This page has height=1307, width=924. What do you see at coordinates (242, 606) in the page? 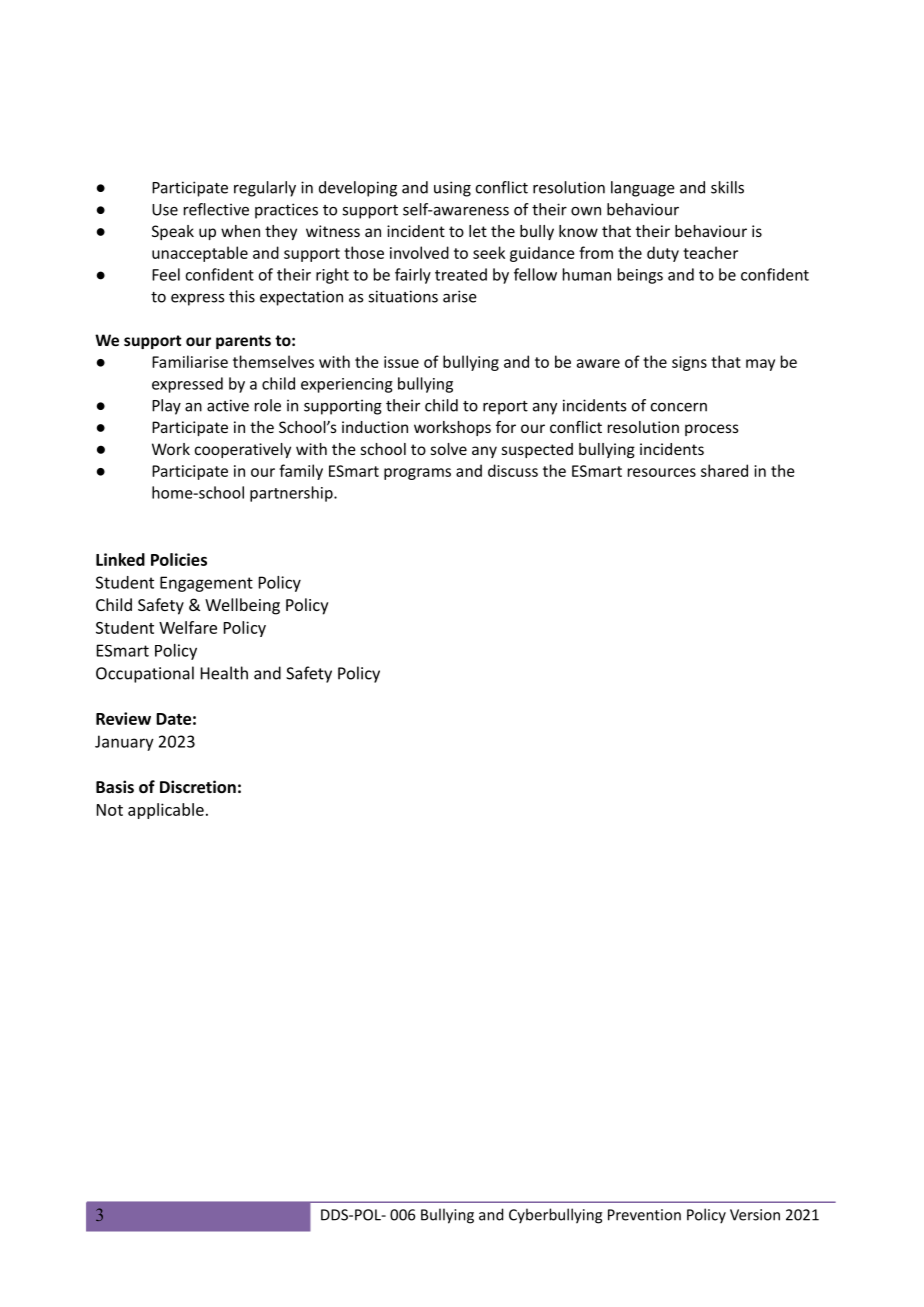
I see `Wellbeing` at bounding box center [242, 606].
